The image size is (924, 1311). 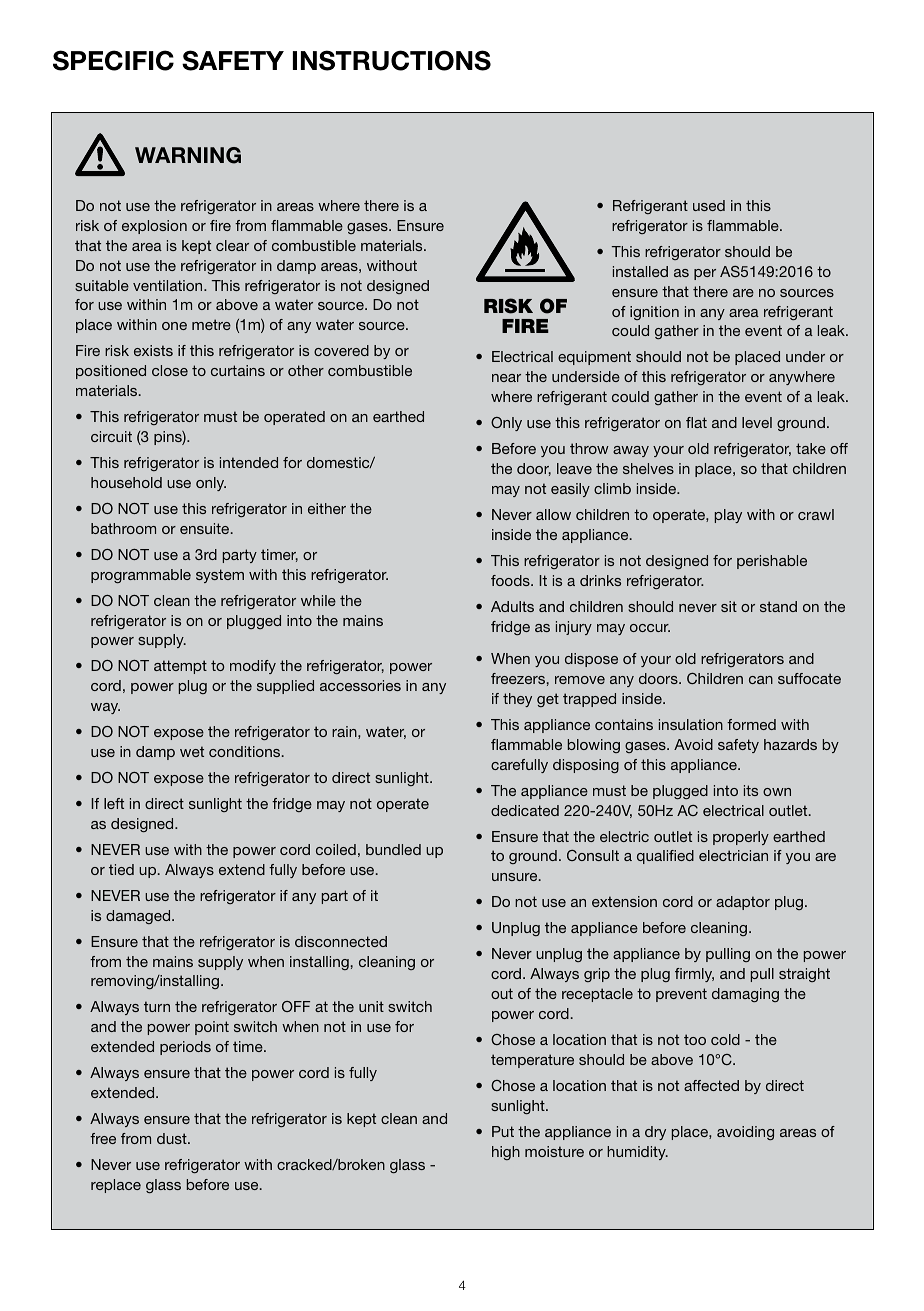 What do you see at coordinates (778, 606) in the image?
I see `stand` at bounding box center [778, 606].
